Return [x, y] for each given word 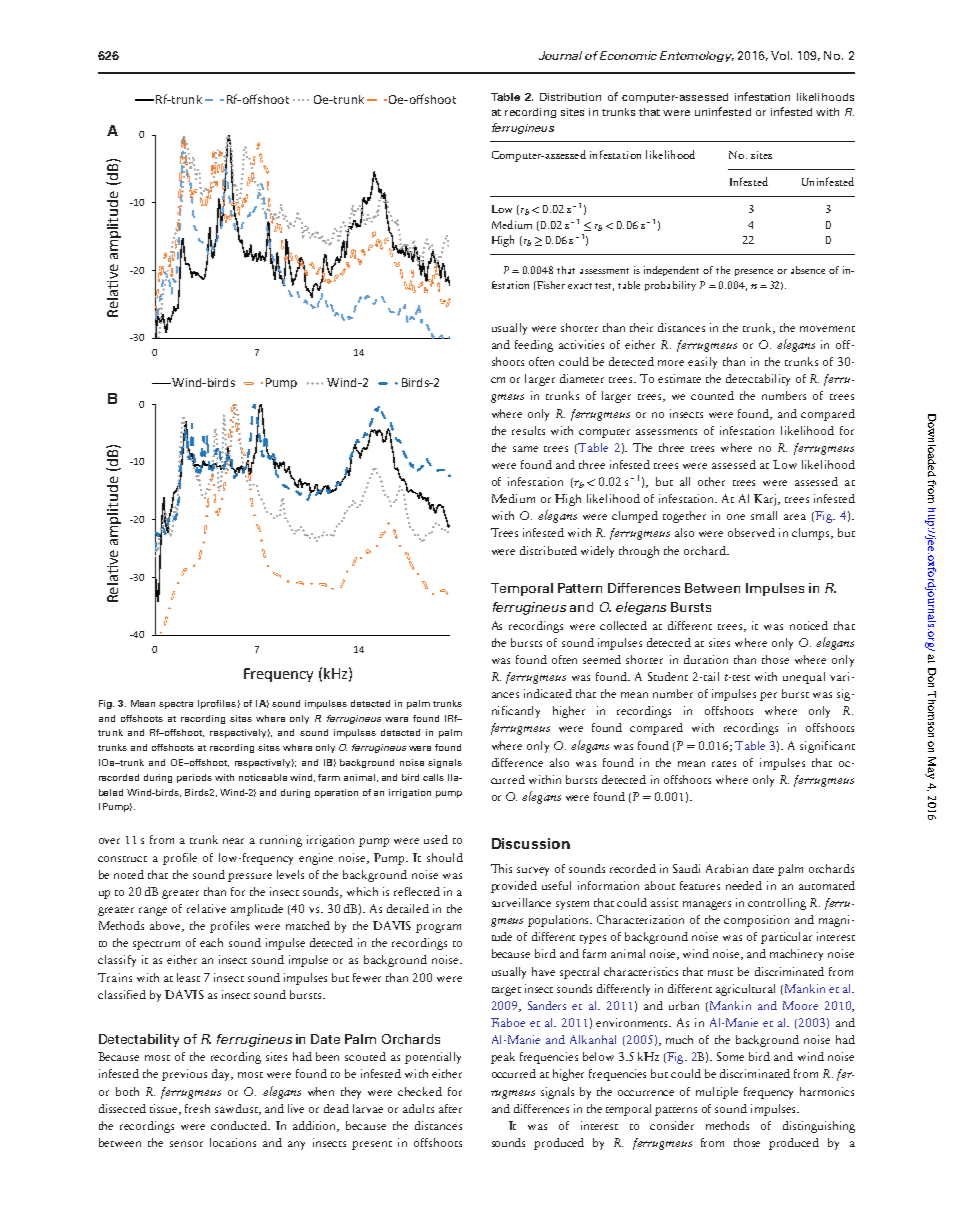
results [528, 430]
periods [194, 778]
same [525, 449]
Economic [628, 55]
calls [433, 777]
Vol [781, 55]
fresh [197, 1108]
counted [712, 395]
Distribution [570, 97]
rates [724, 764]
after [450, 1108]
